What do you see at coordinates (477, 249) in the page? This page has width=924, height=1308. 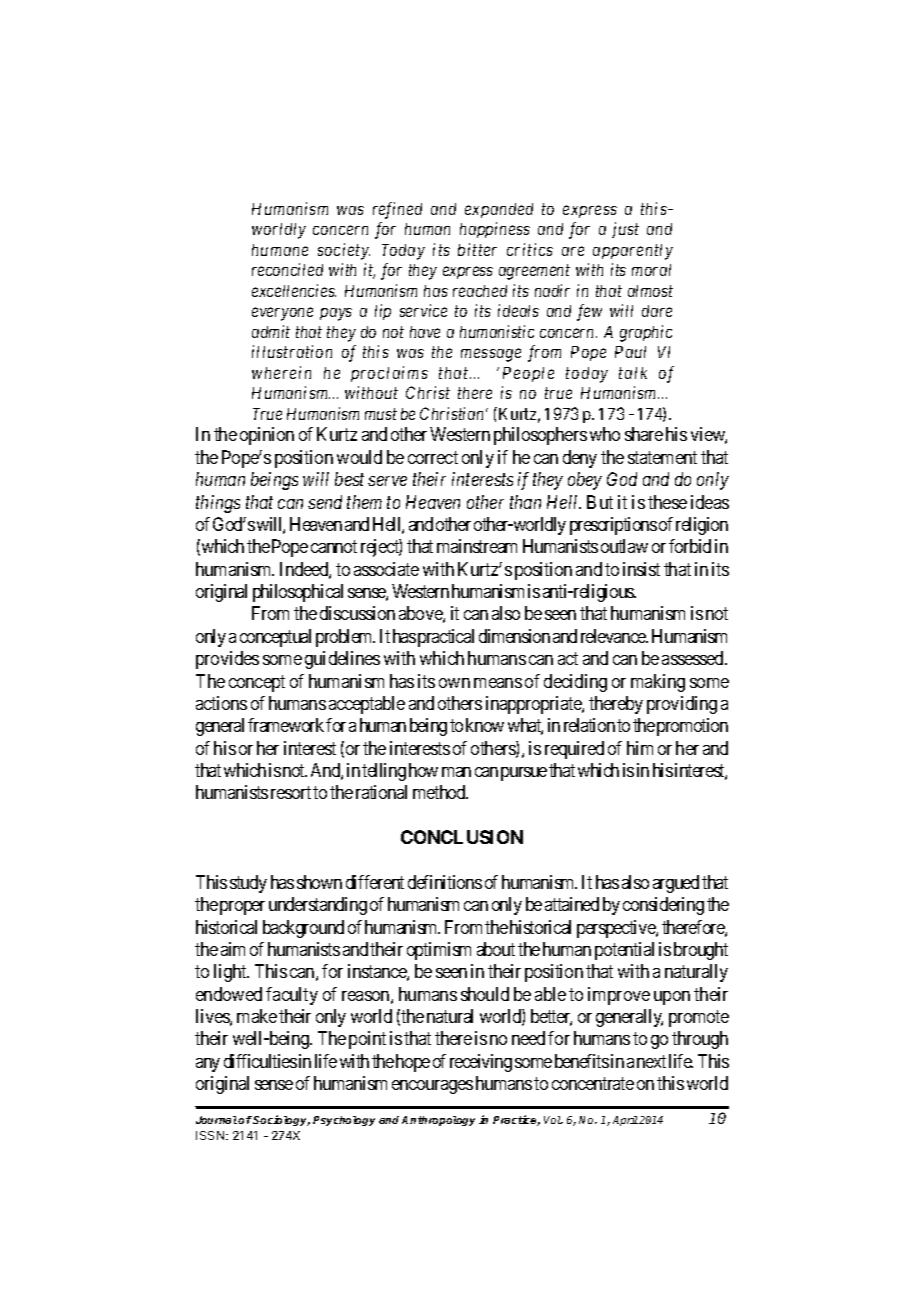 I see `bitter` at bounding box center [477, 249].
